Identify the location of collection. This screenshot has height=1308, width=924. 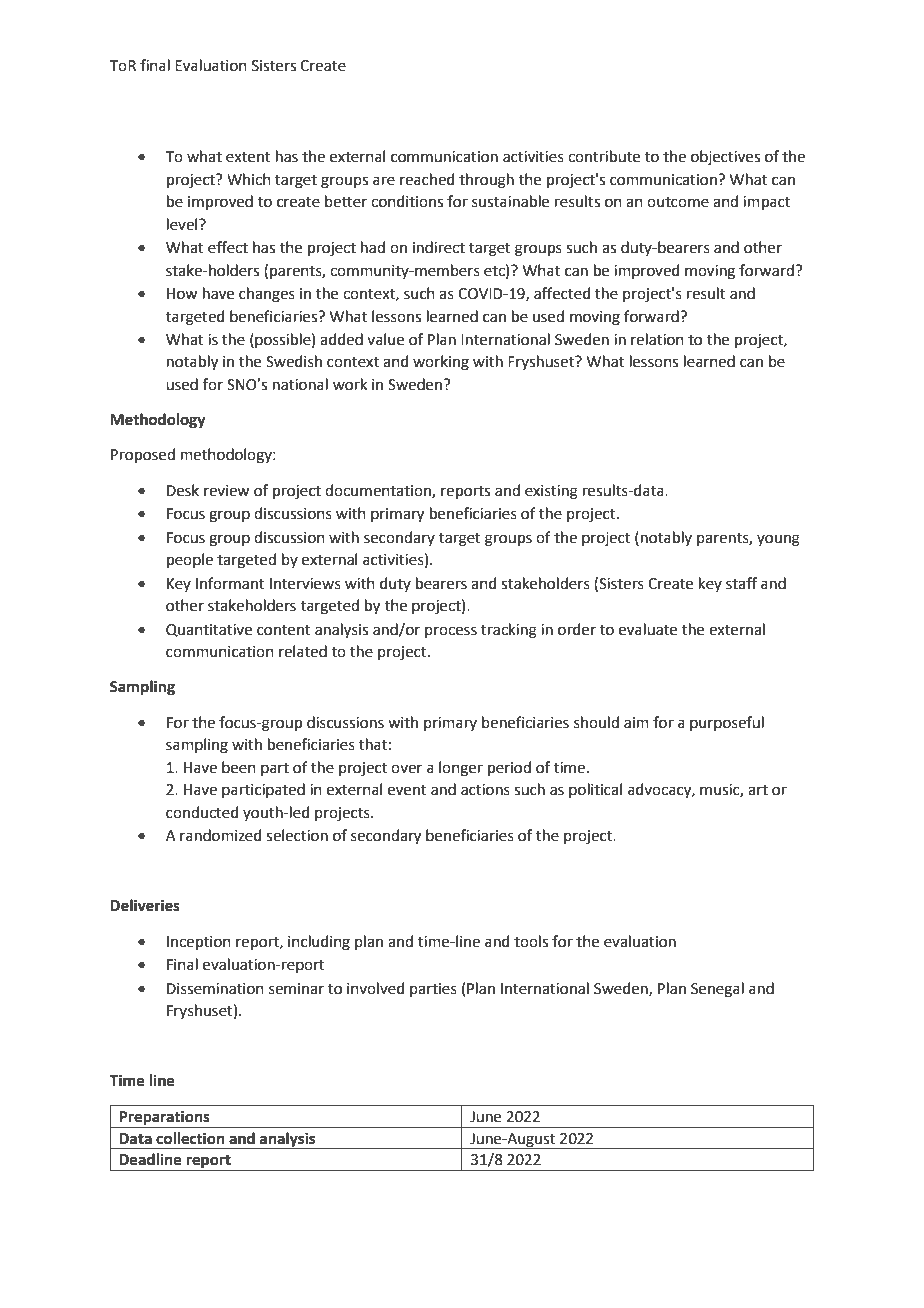
(190, 1138).
